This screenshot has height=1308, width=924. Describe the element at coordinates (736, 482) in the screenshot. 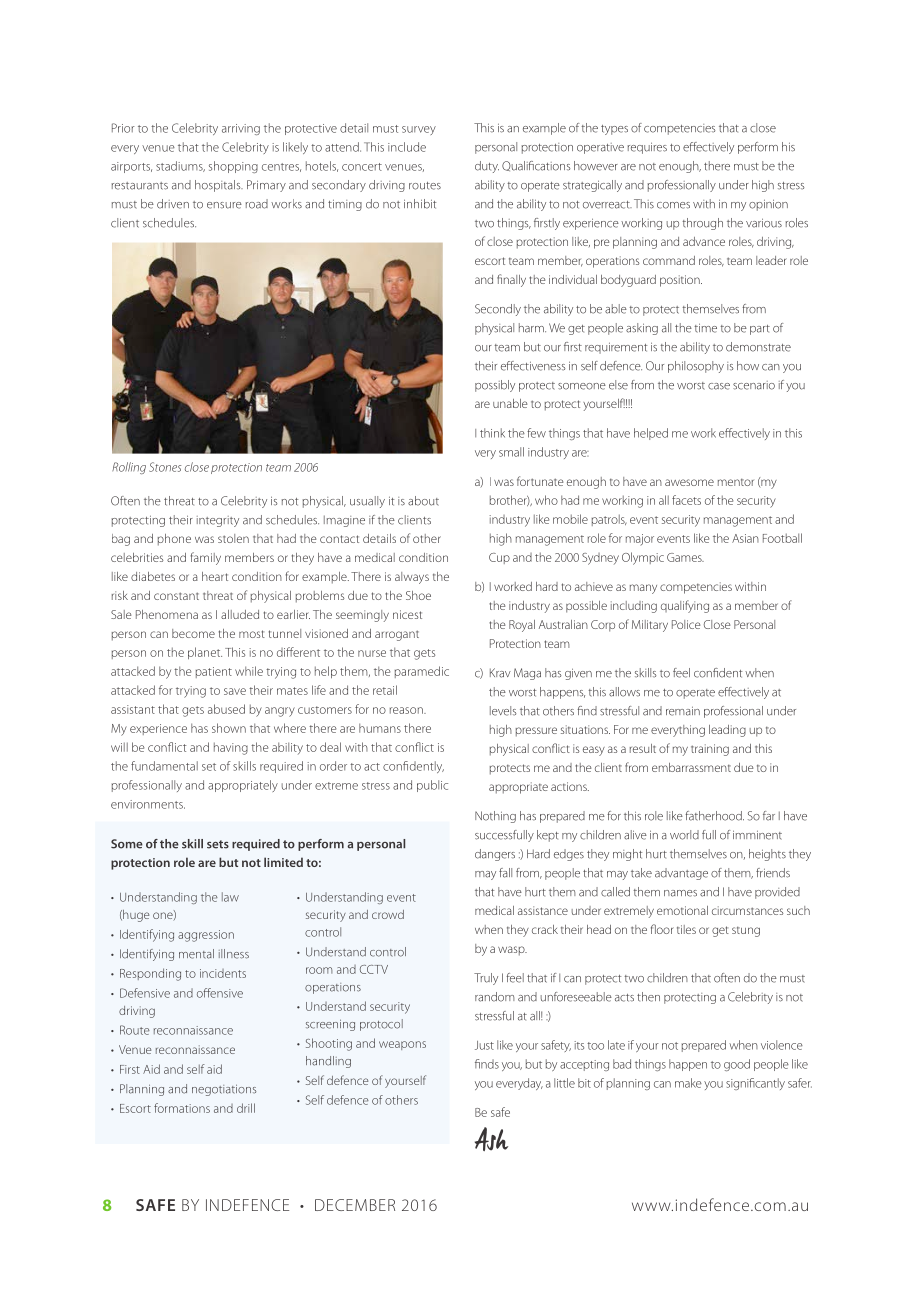

I see `mentor` at that location.
